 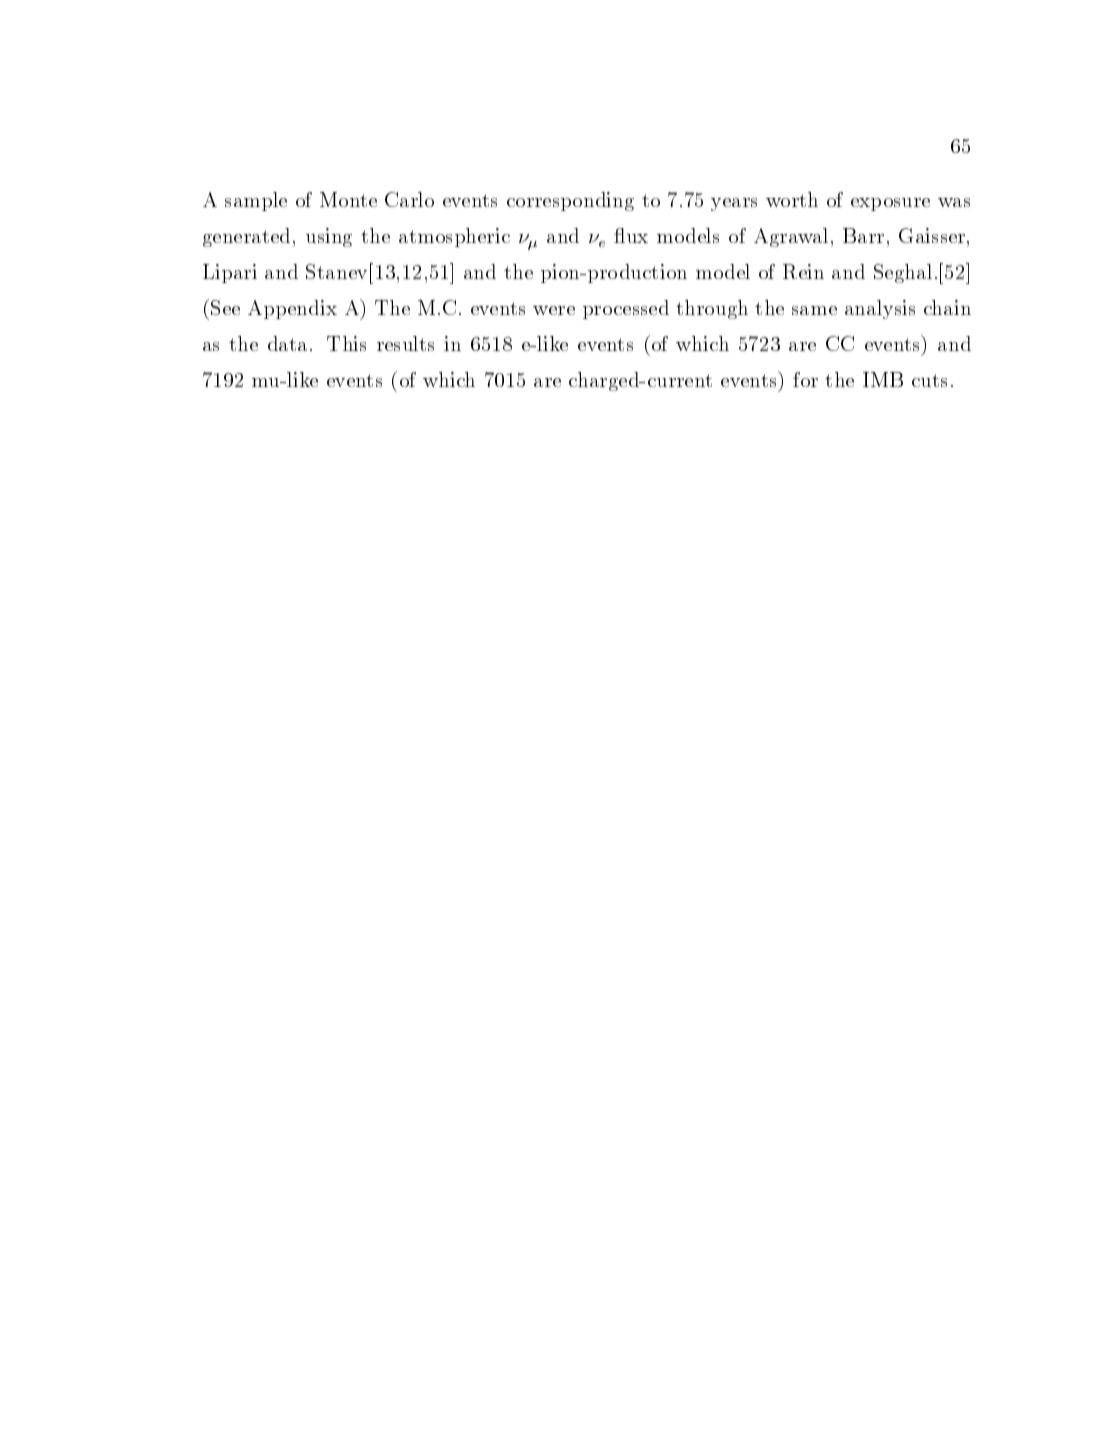 I want to click on data, so click(x=287, y=343).
